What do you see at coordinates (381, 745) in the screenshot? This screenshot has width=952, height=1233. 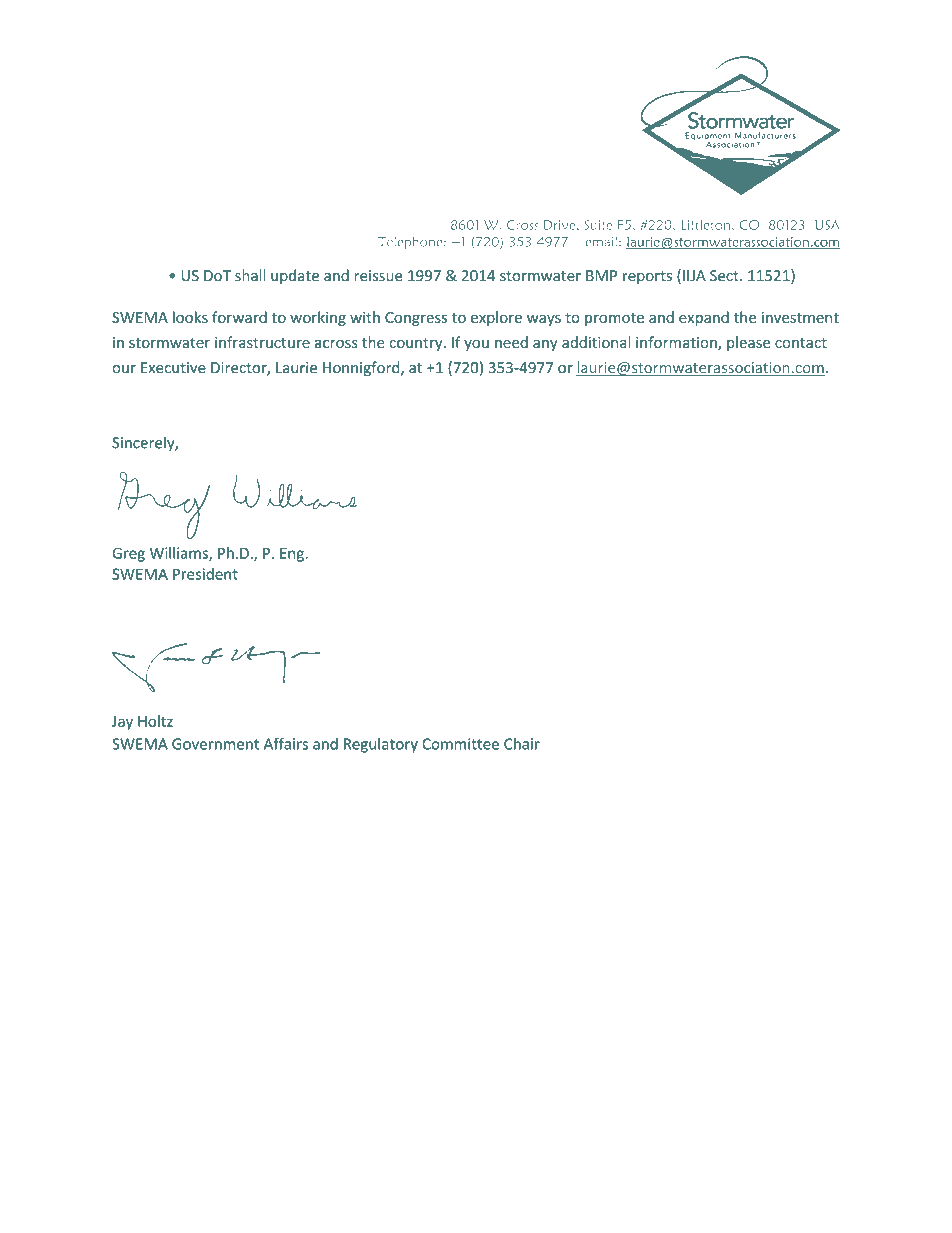 I see `Regulatory` at bounding box center [381, 745].
